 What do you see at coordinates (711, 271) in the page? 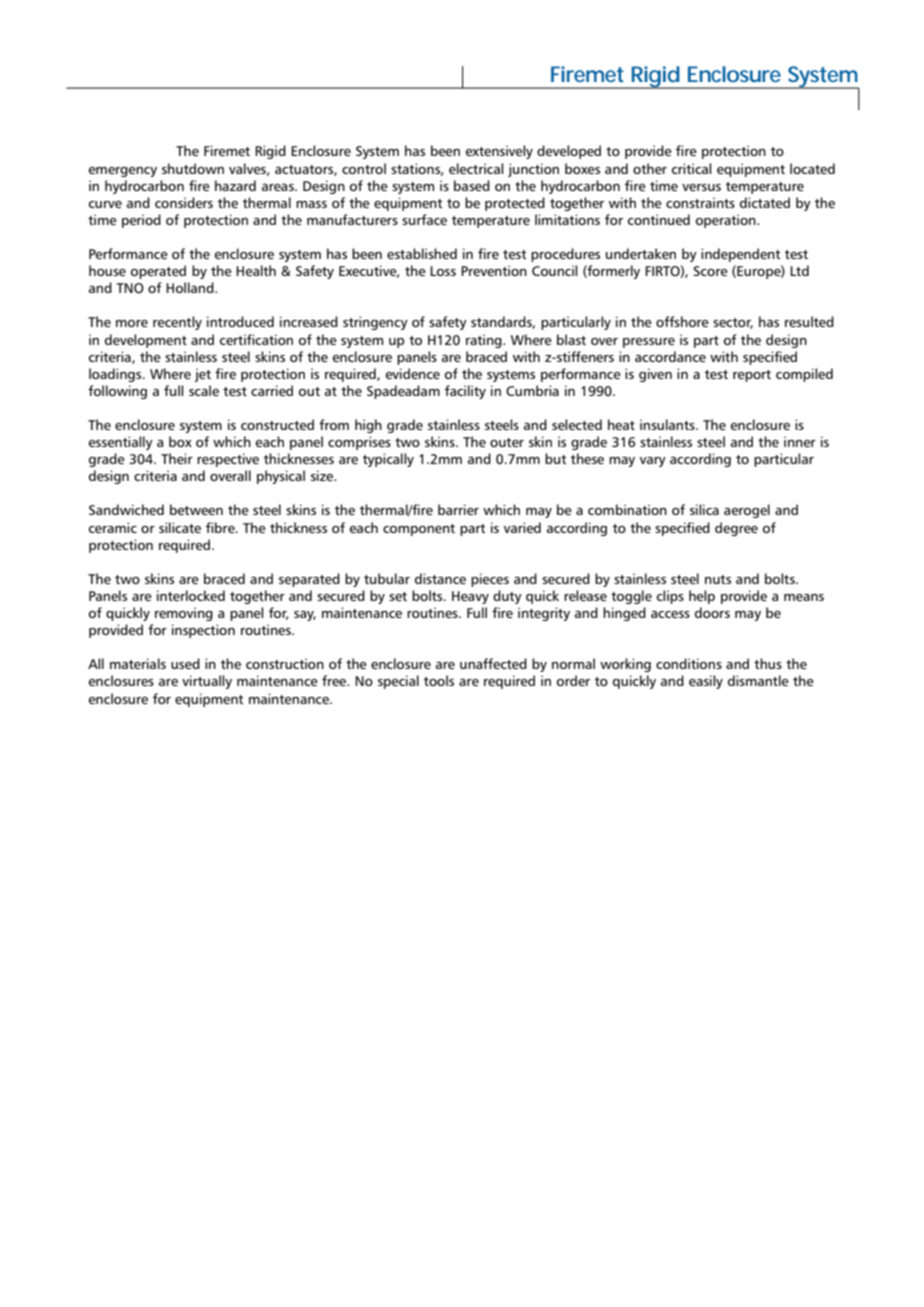
I see `Score` at bounding box center [711, 271].
